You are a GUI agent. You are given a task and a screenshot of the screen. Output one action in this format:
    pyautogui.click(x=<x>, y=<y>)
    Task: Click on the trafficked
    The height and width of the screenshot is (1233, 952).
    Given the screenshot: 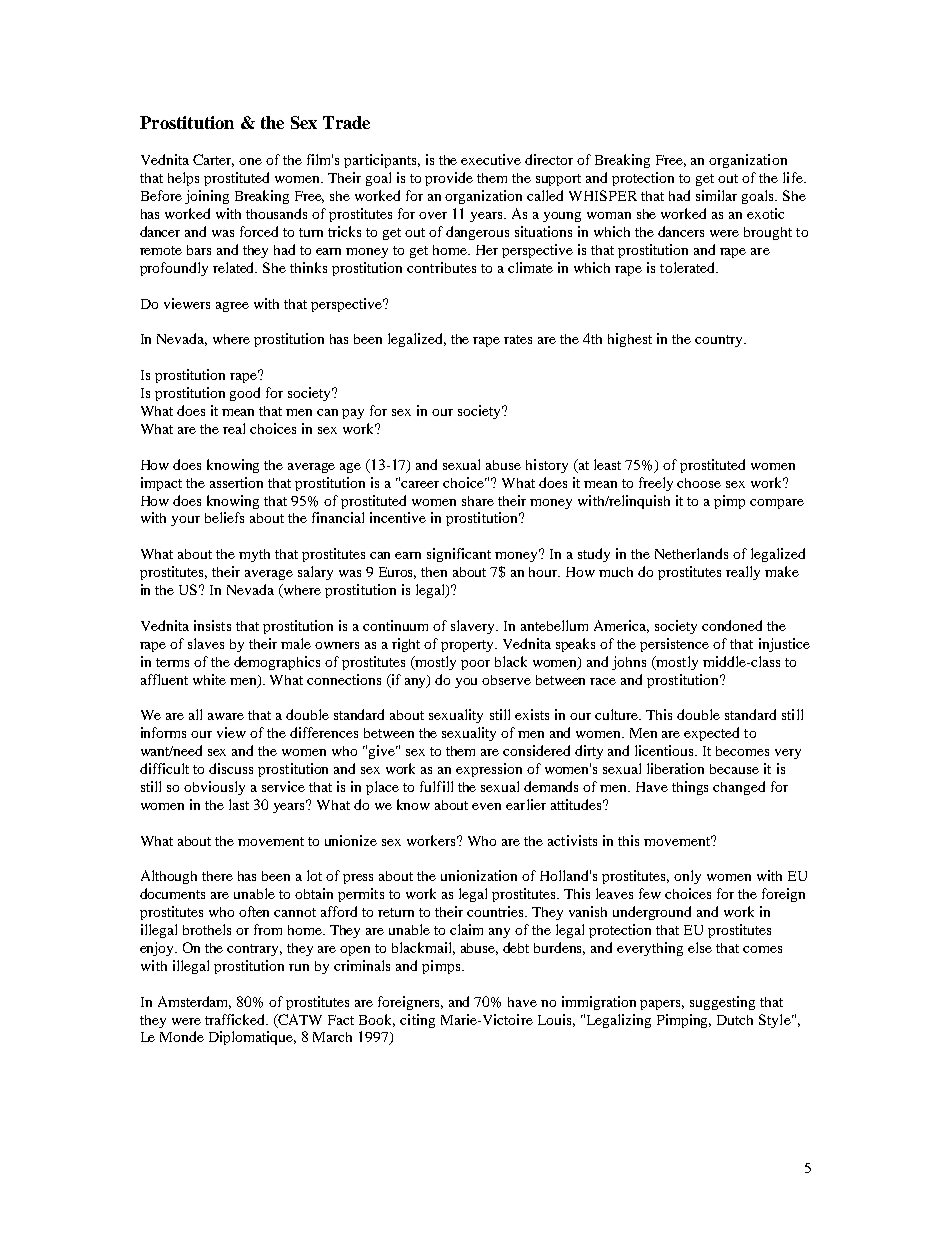 What is the action you would take?
    pyautogui.click(x=236, y=1019)
